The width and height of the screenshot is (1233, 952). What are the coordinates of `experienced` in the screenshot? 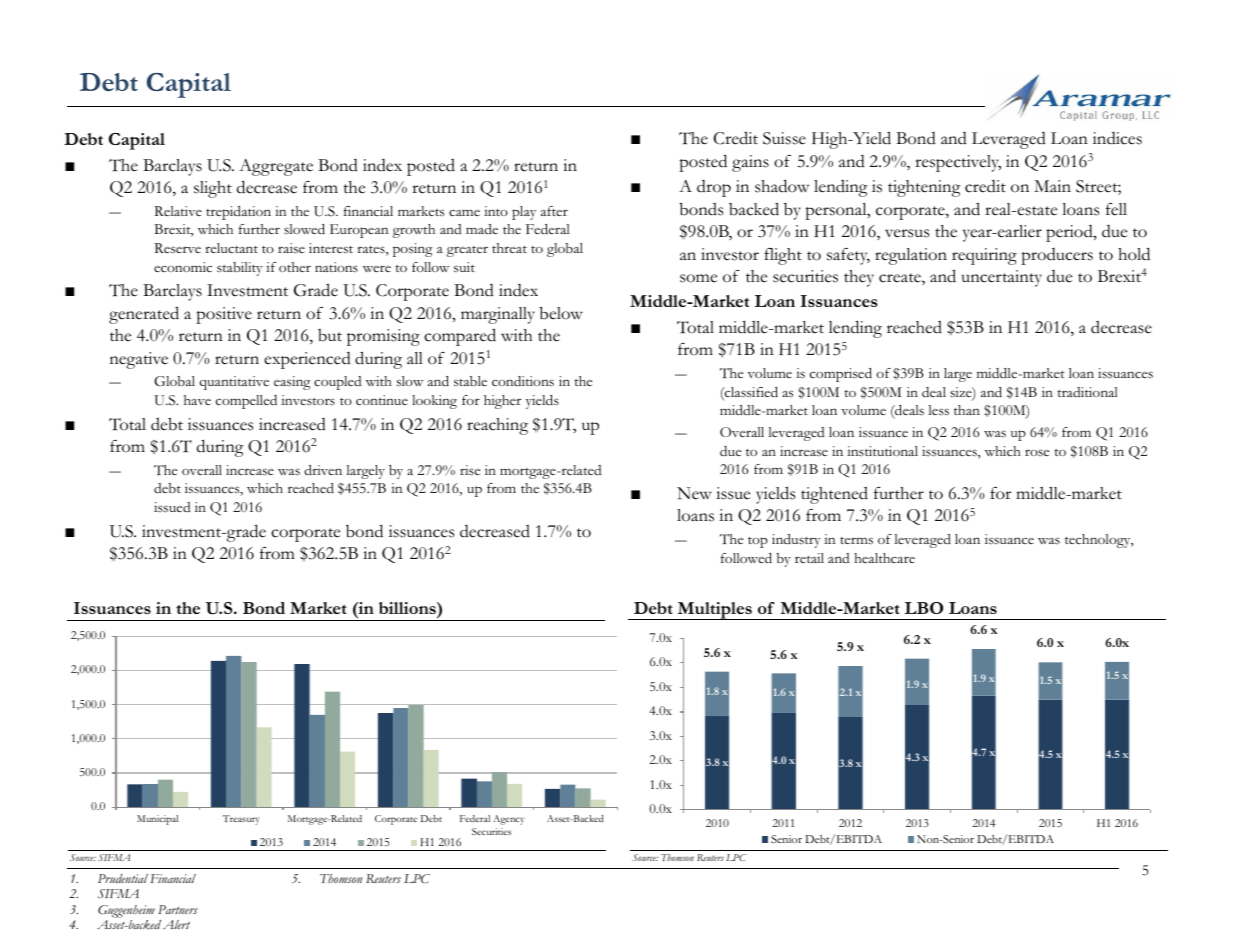 It's located at (307, 360).
